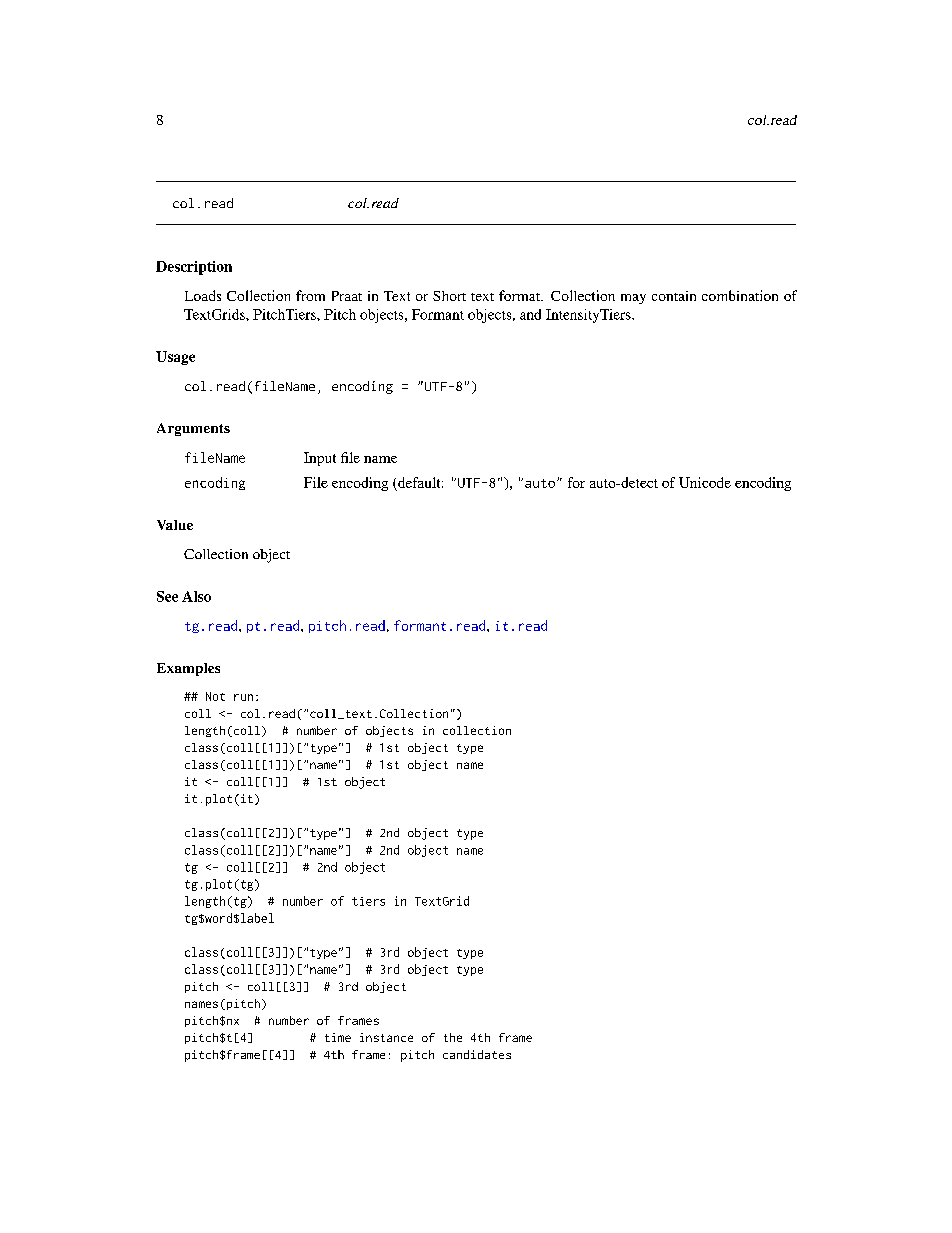 The height and width of the image is (1233, 952). I want to click on run, so click(243, 697).
